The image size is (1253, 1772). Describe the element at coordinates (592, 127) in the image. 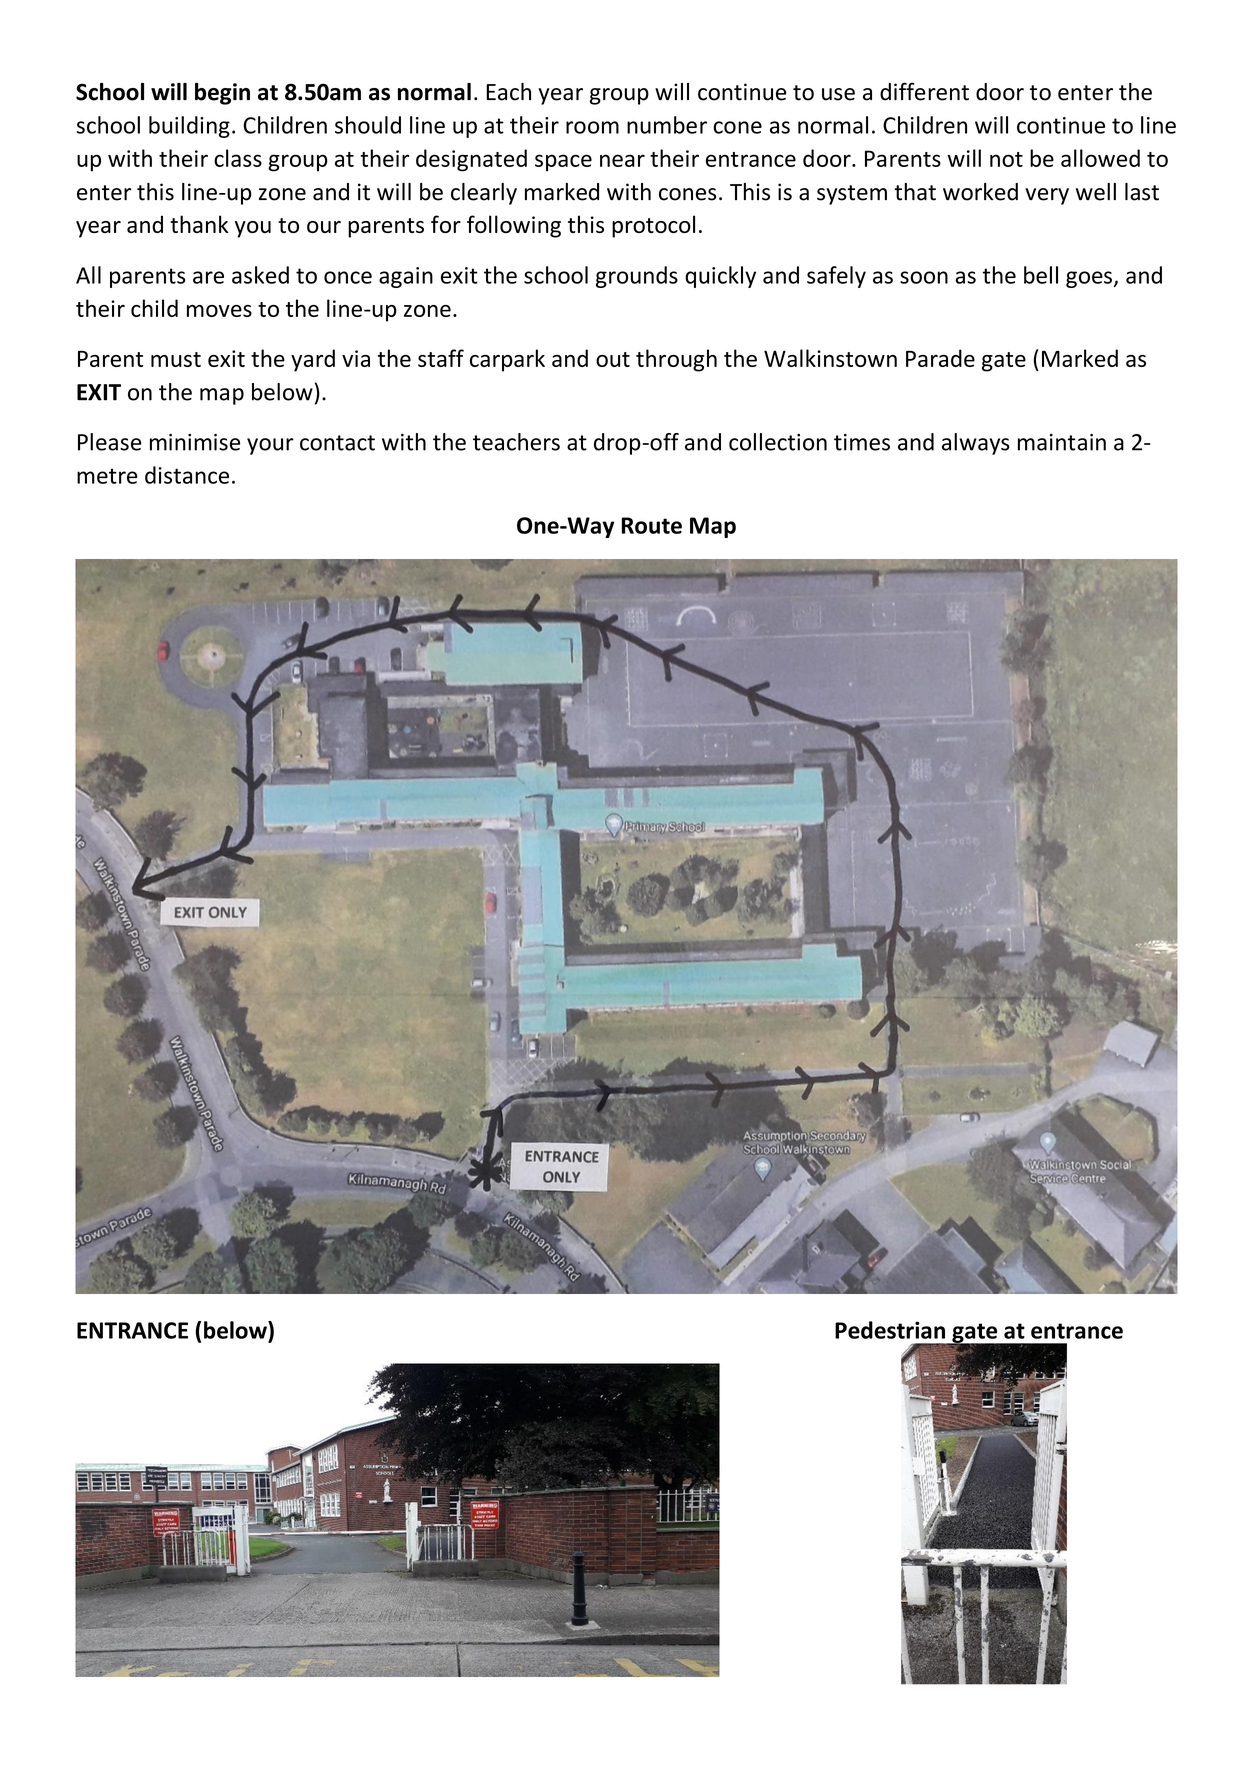

I see `room` at that location.
